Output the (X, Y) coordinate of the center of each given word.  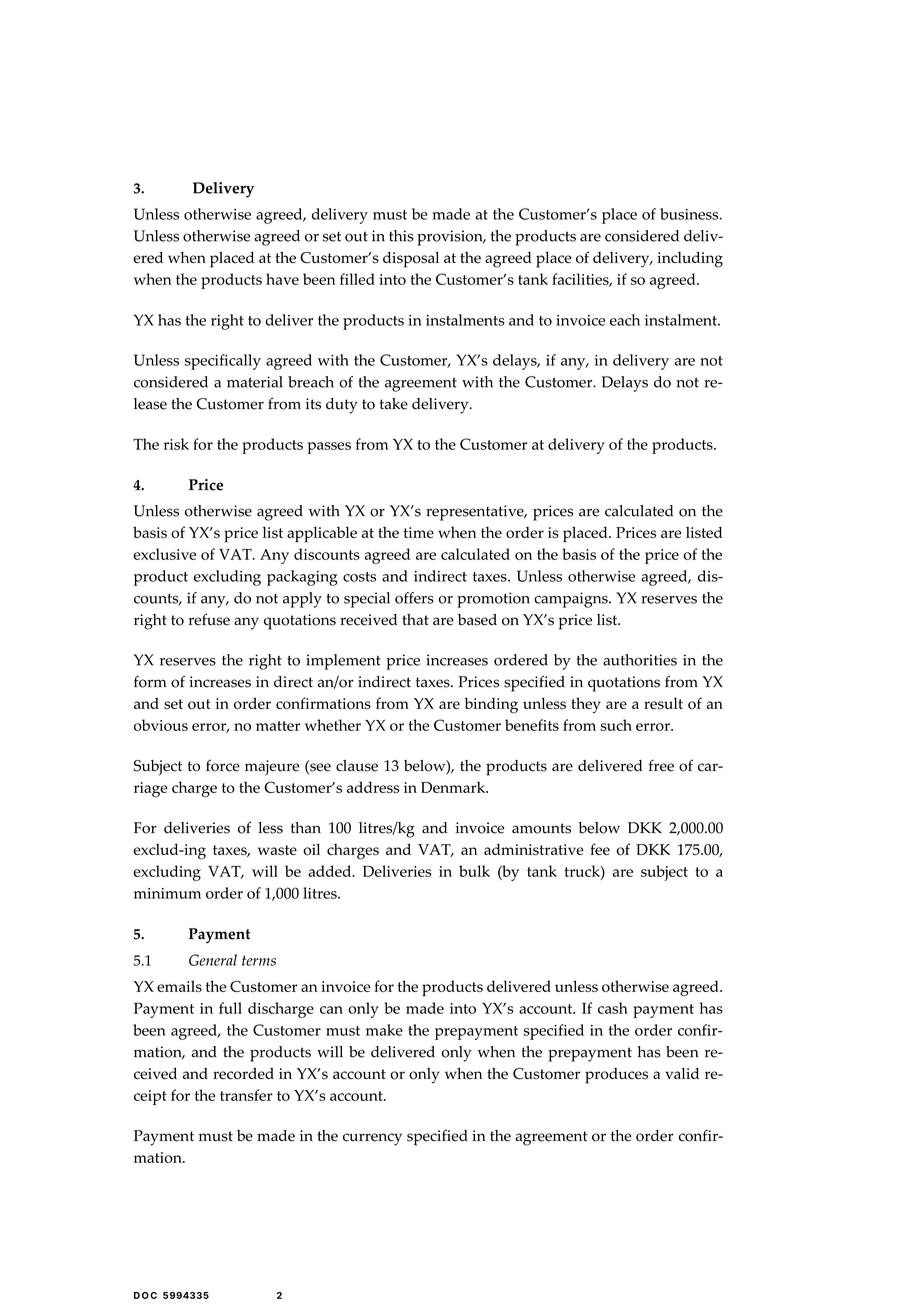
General (213, 960)
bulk (474, 871)
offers (414, 598)
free (661, 765)
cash (613, 1008)
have (282, 279)
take (394, 404)
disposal (411, 260)
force (223, 765)
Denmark (454, 787)
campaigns (572, 600)
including (690, 260)
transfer (246, 1095)
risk (176, 444)
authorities (640, 660)
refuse (209, 619)
